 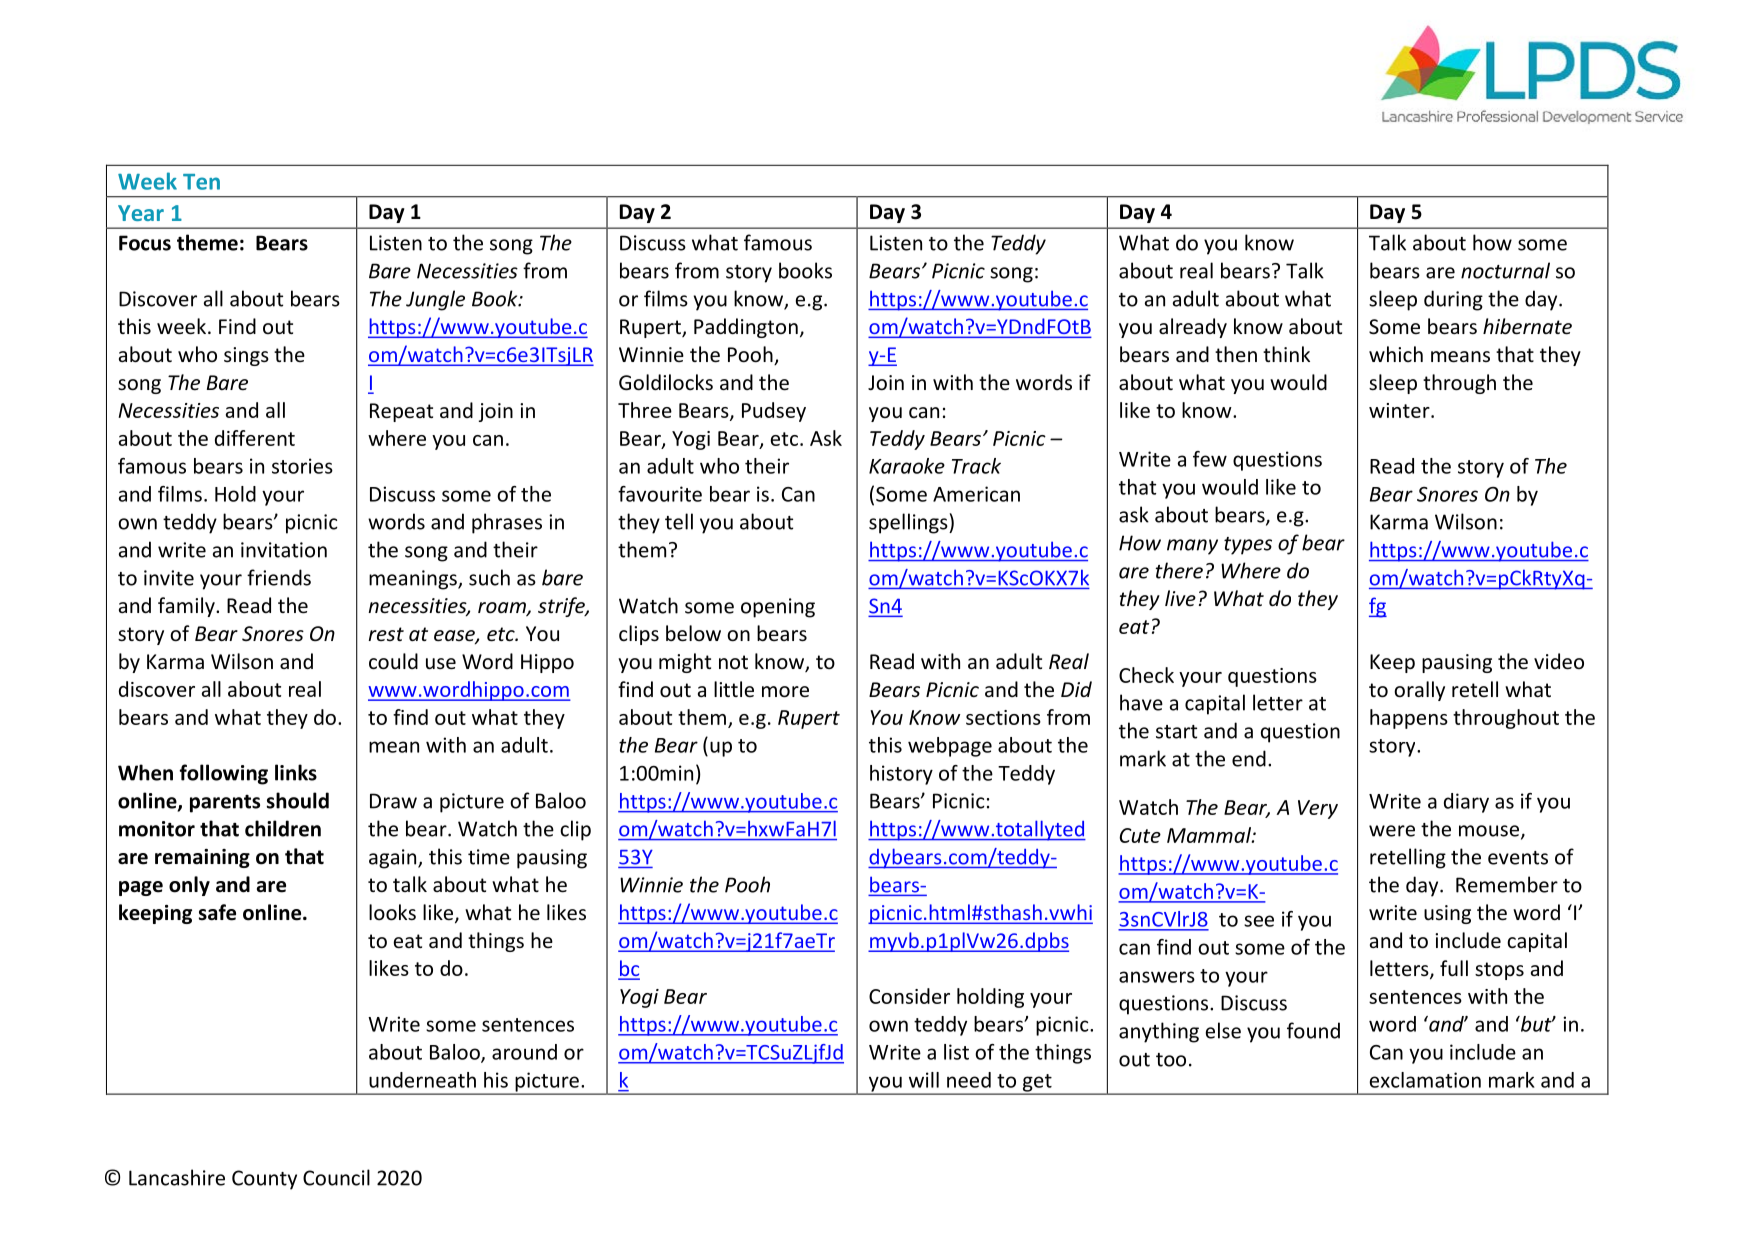 I want to click on could, so click(x=393, y=661).
